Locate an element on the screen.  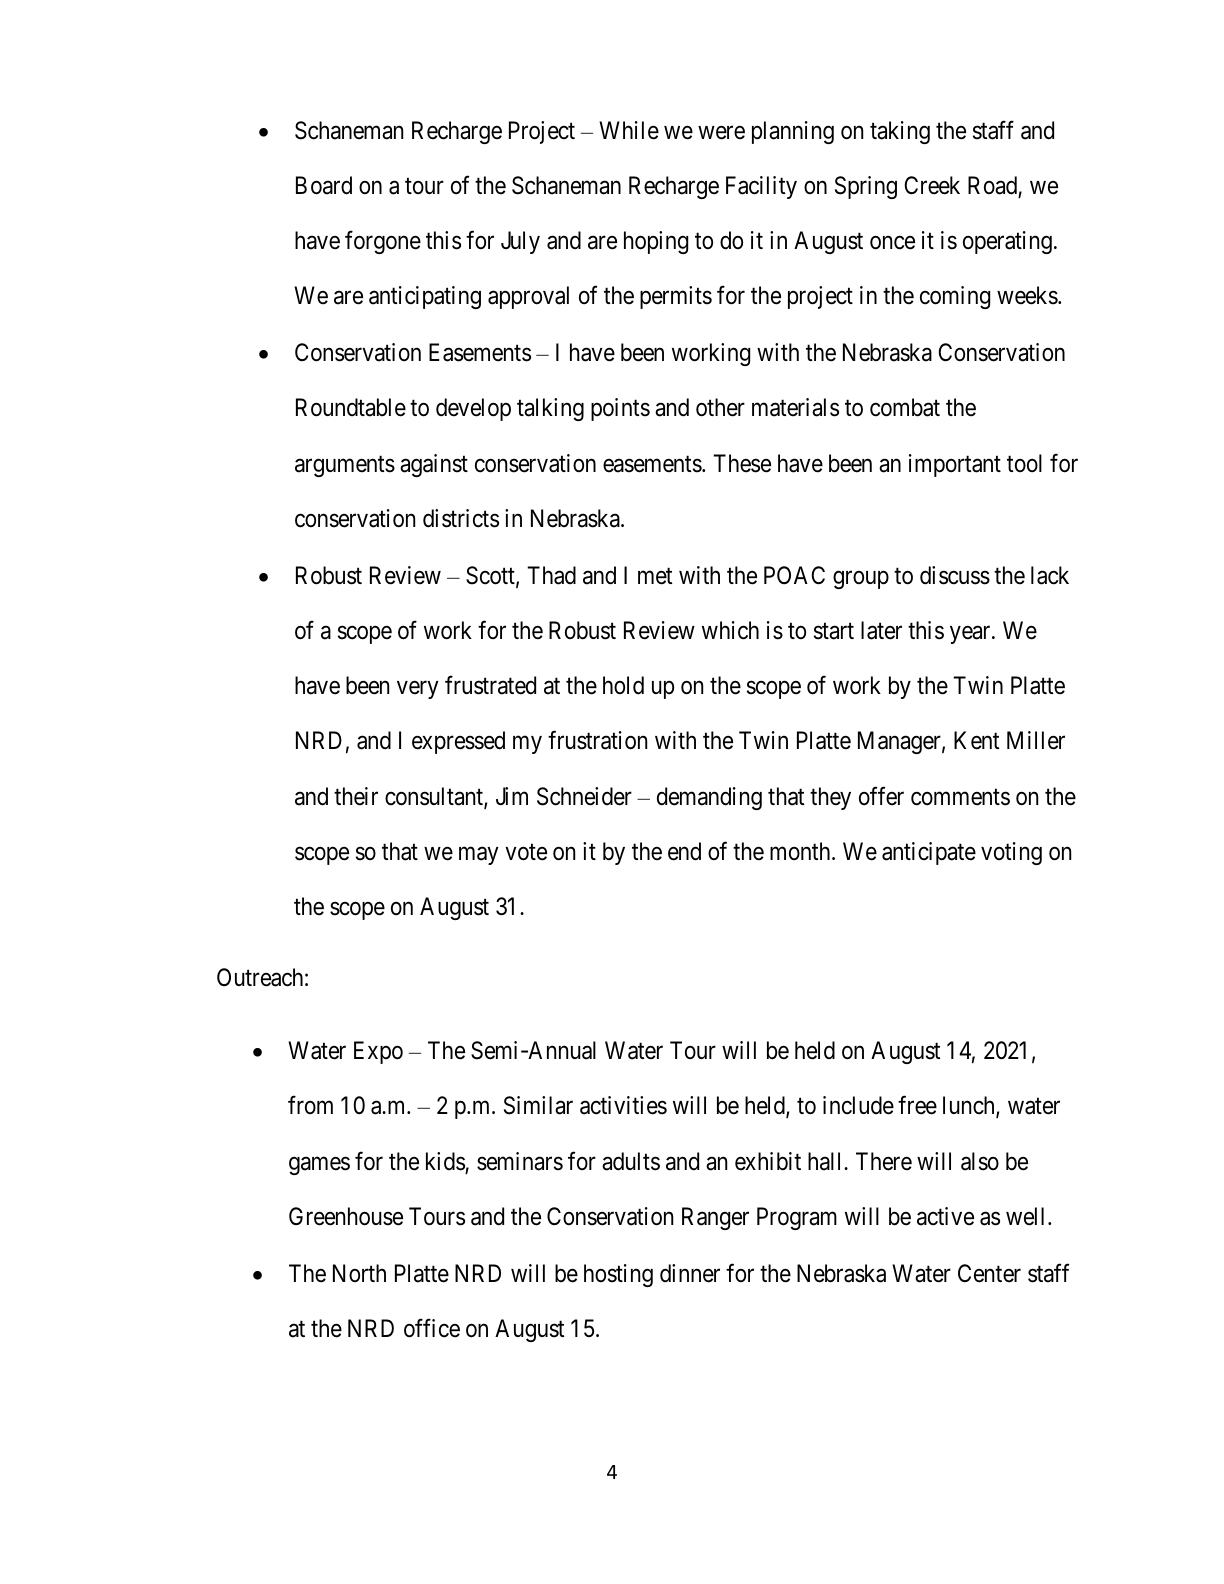
Center is located at coordinates (989, 1273).
